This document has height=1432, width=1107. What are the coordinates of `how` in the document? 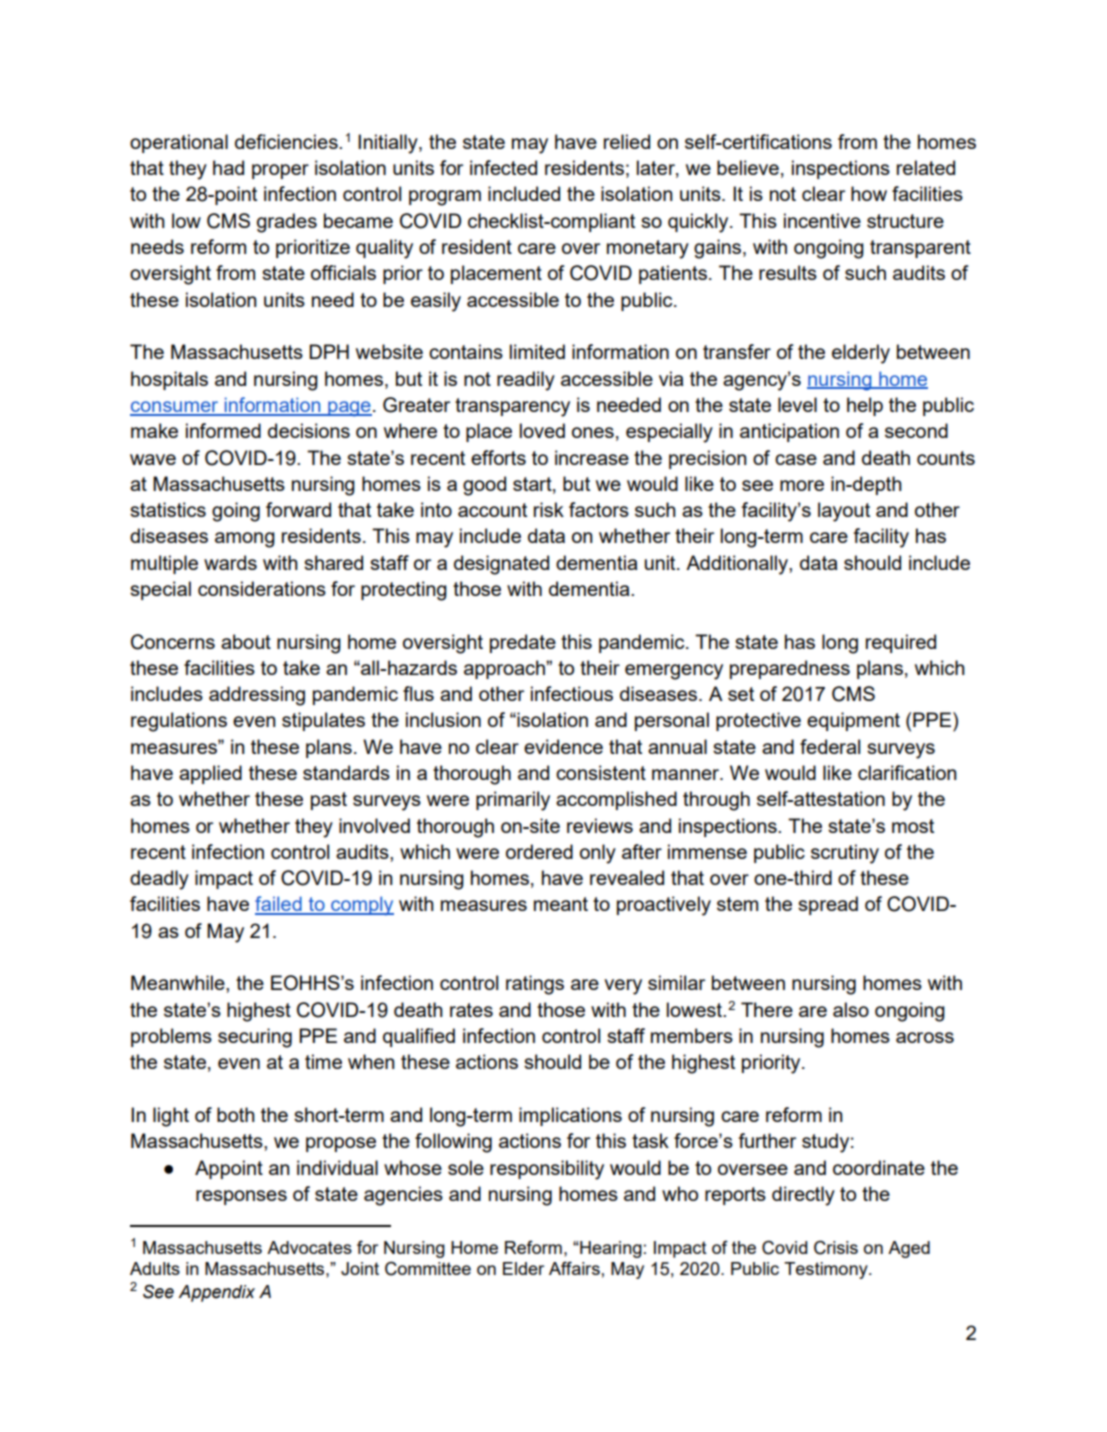 It's located at (869, 193).
